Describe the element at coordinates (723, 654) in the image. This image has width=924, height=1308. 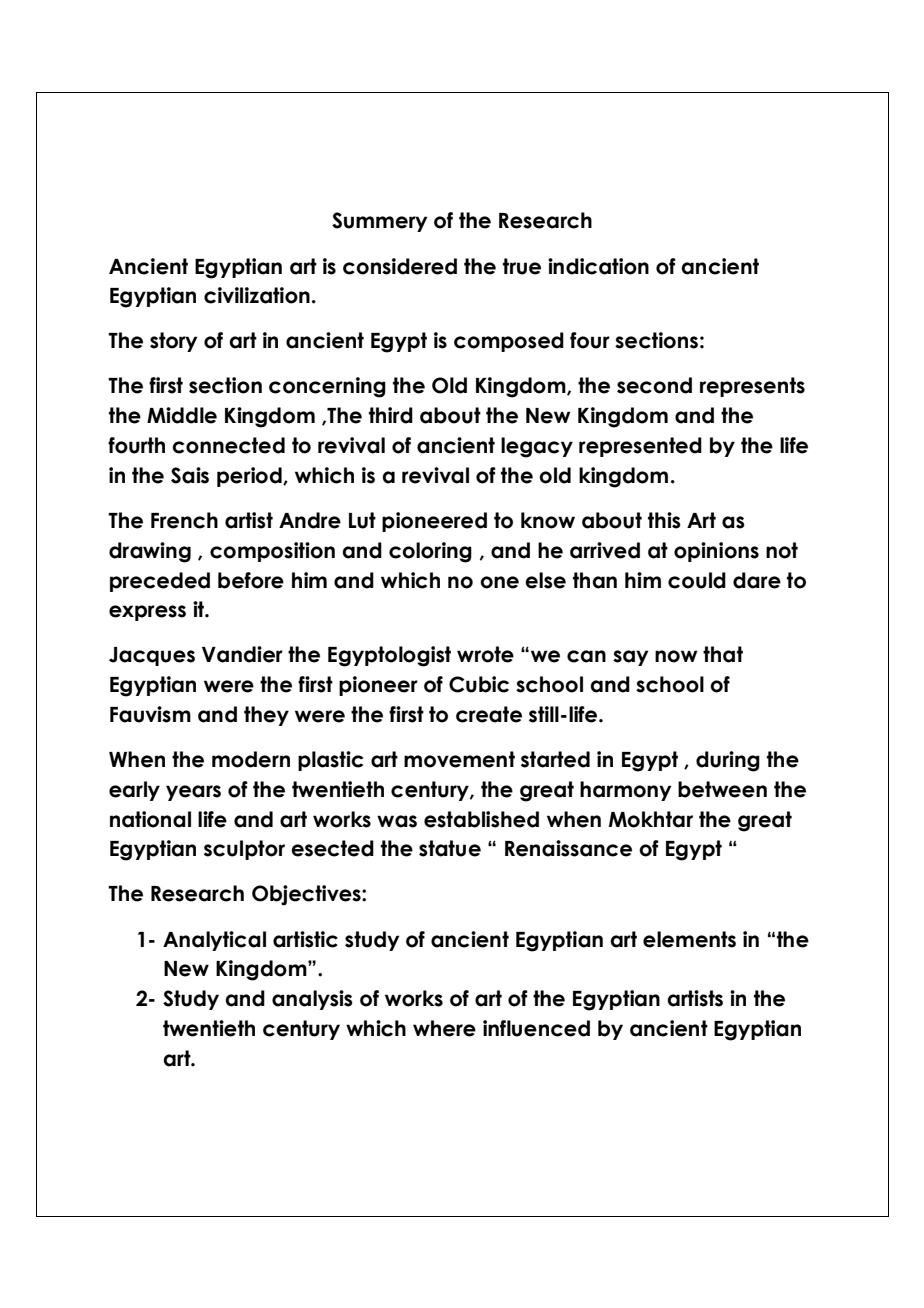
I see `that` at that location.
